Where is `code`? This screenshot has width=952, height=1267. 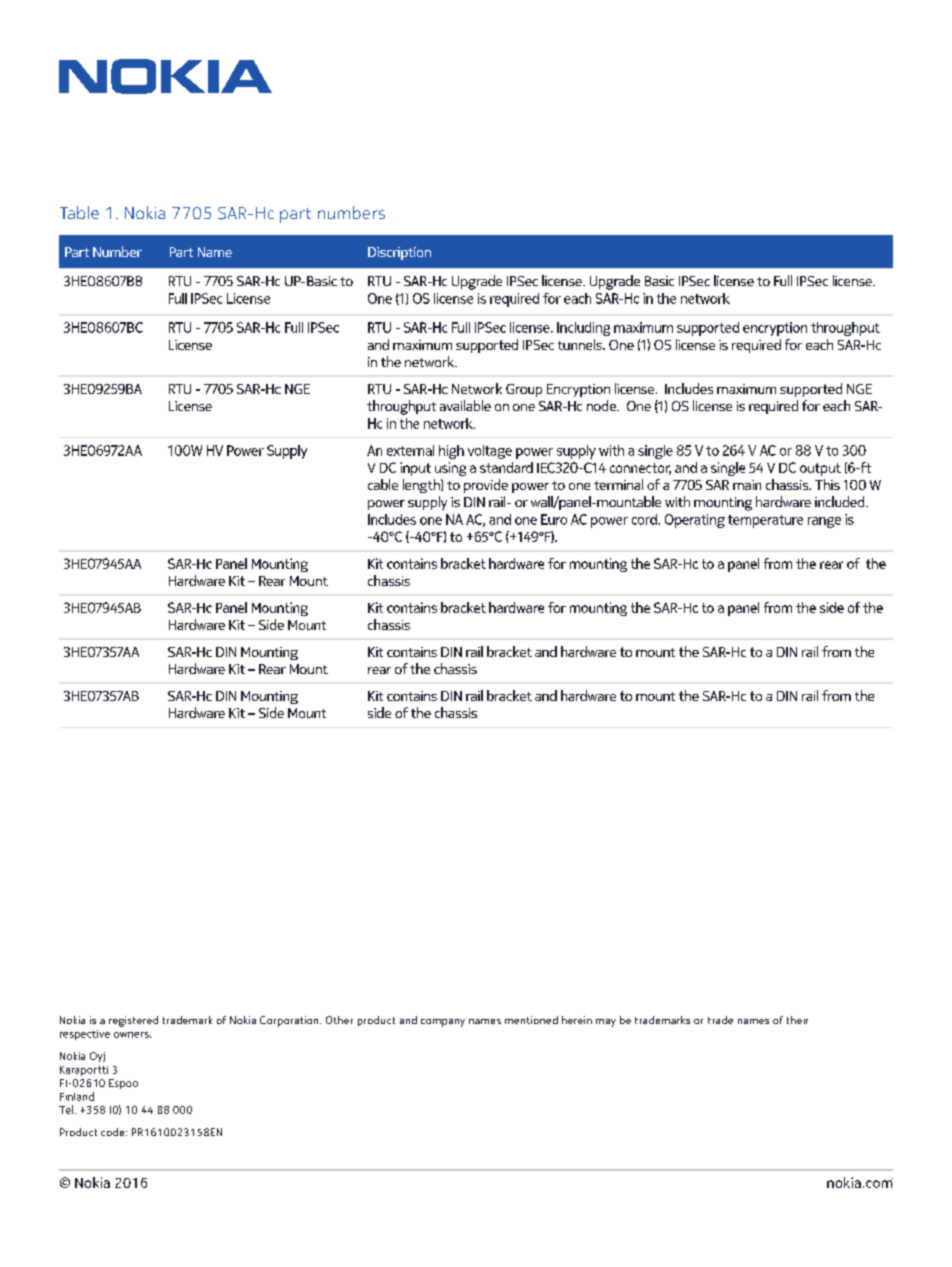
code is located at coordinates (114, 1132).
